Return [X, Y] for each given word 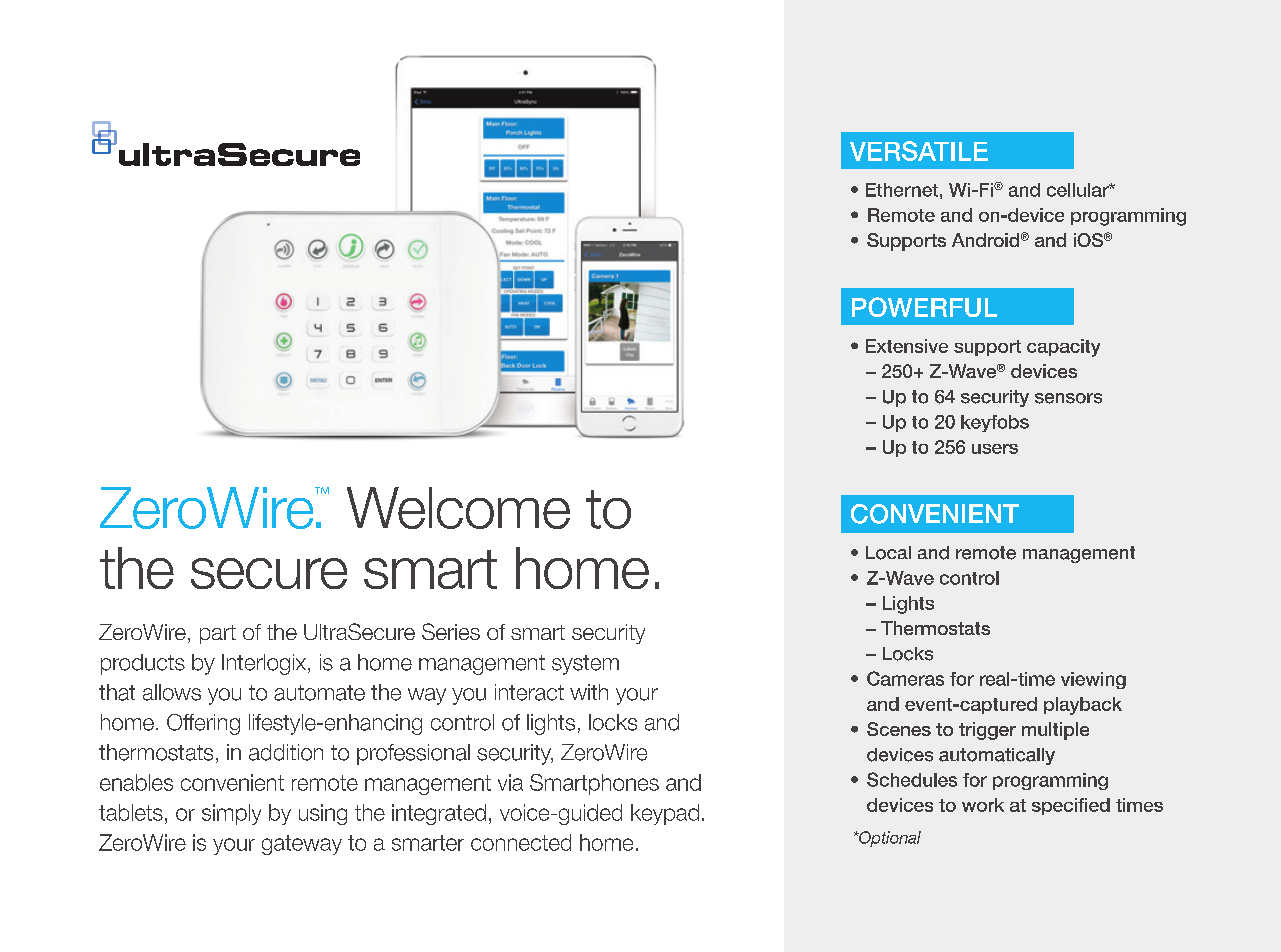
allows [172, 692]
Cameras [905, 678]
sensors [1068, 398]
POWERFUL [924, 307]
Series [451, 631]
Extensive [907, 346]
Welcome [458, 508]
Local [888, 553]
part [218, 634]
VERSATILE [919, 151]
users [995, 449]
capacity [1063, 348]
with [589, 692]
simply [231, 814]
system [585, 665]
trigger [987, 731]
